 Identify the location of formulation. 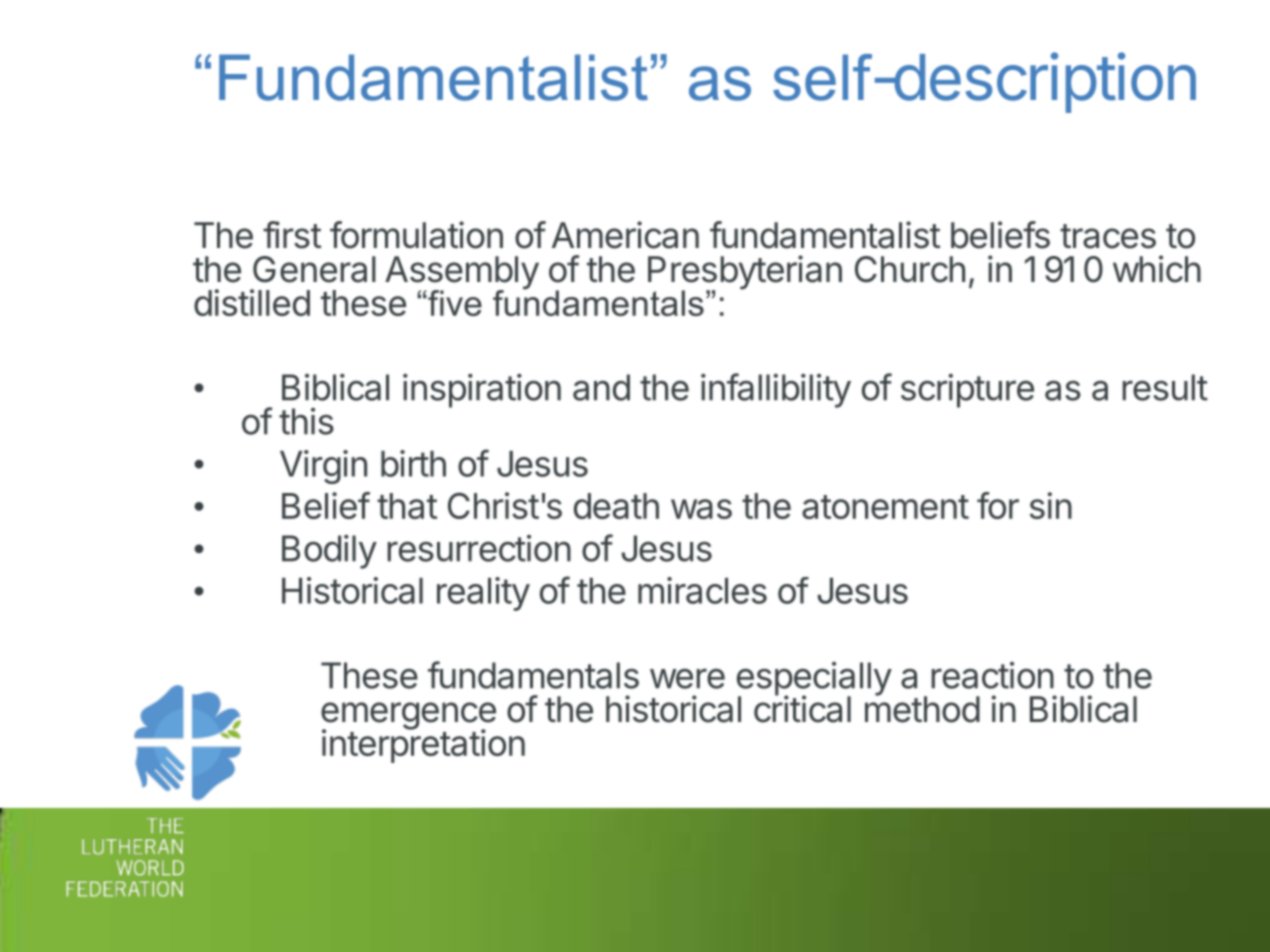
(416, 235).
